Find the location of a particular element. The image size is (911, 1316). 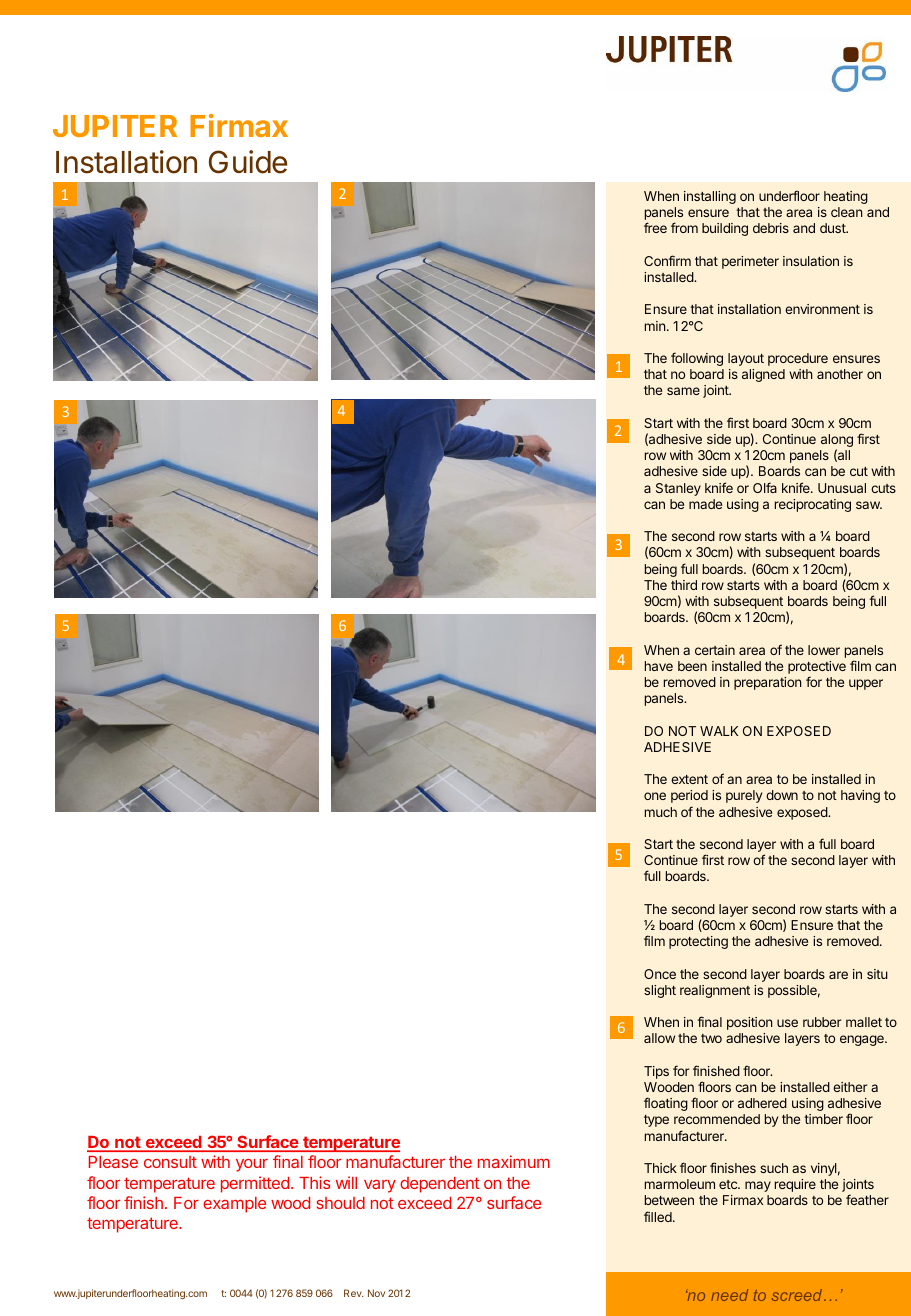

maximum is located at coordinates (514, 1161).
